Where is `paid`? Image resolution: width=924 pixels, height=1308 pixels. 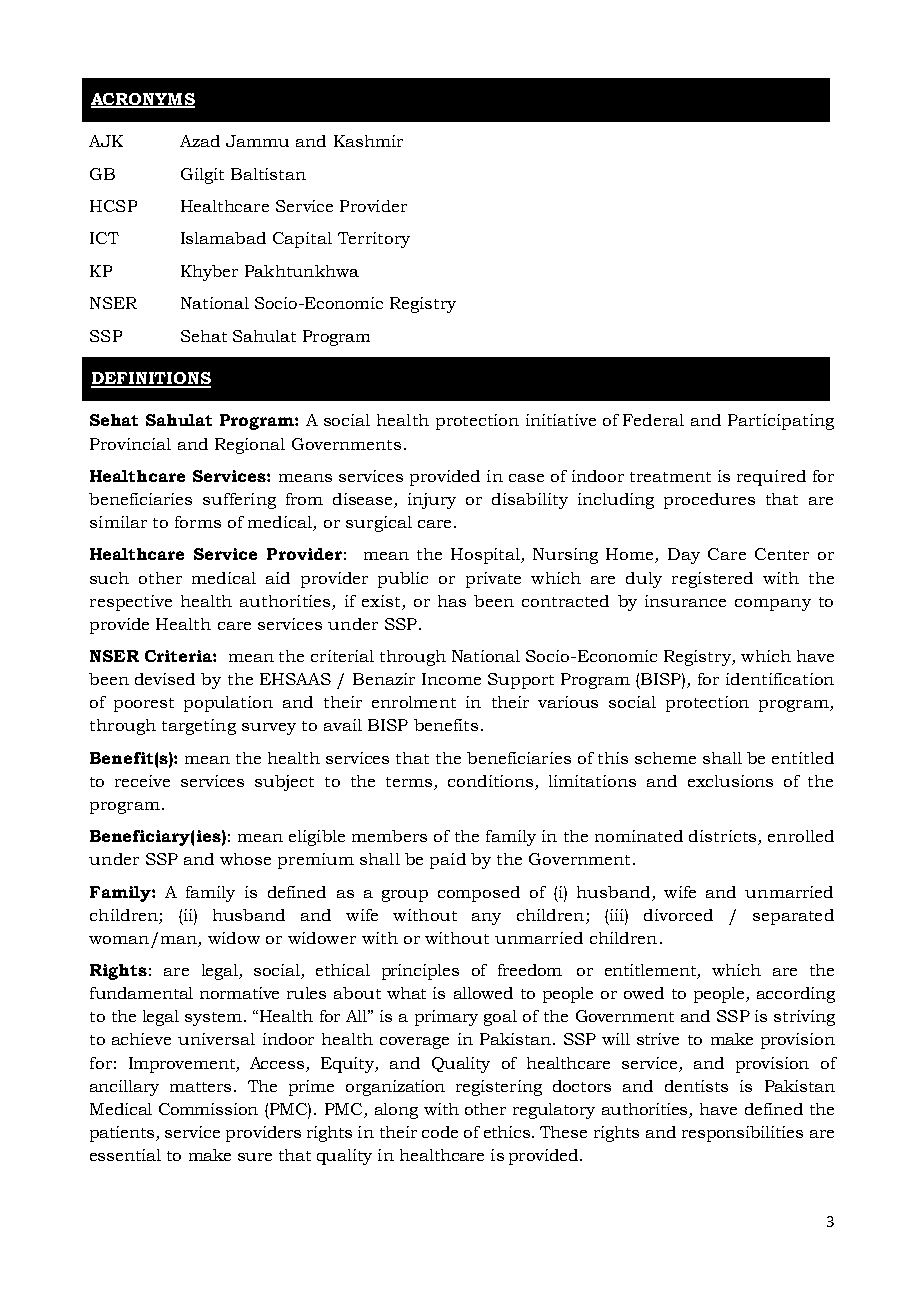 paid is located at coordinates (448, 861).
